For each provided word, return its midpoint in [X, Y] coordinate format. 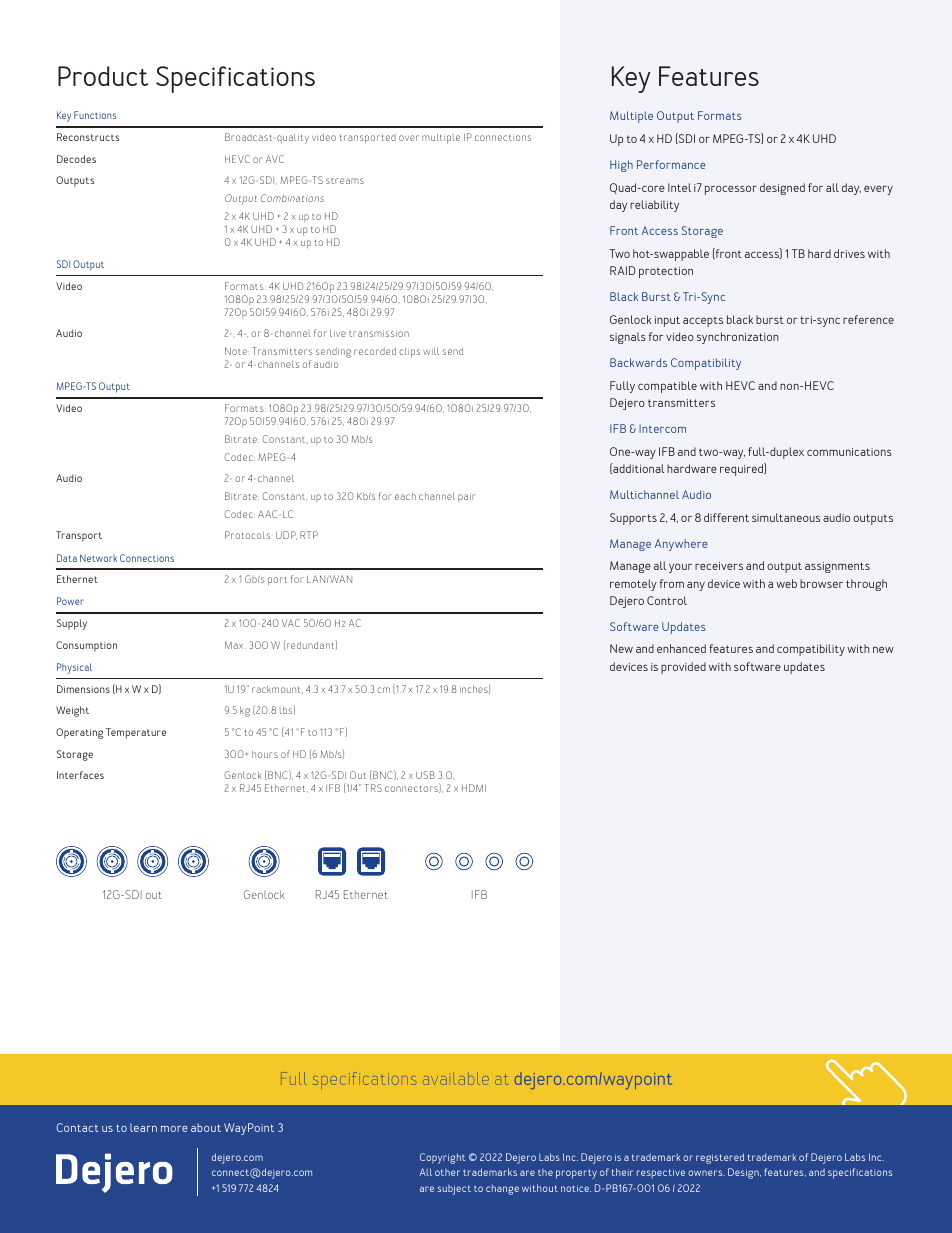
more [174, 1129]
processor [731, 190]
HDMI [474, 788]
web [786, 583]
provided [683, 668]
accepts [703, 321]
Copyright [442, 1158]
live [338, 333]
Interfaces [80, 775]
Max [235, 645]
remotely [633, 585]
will [431, 351]
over [409, 138]
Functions [95, 115]
